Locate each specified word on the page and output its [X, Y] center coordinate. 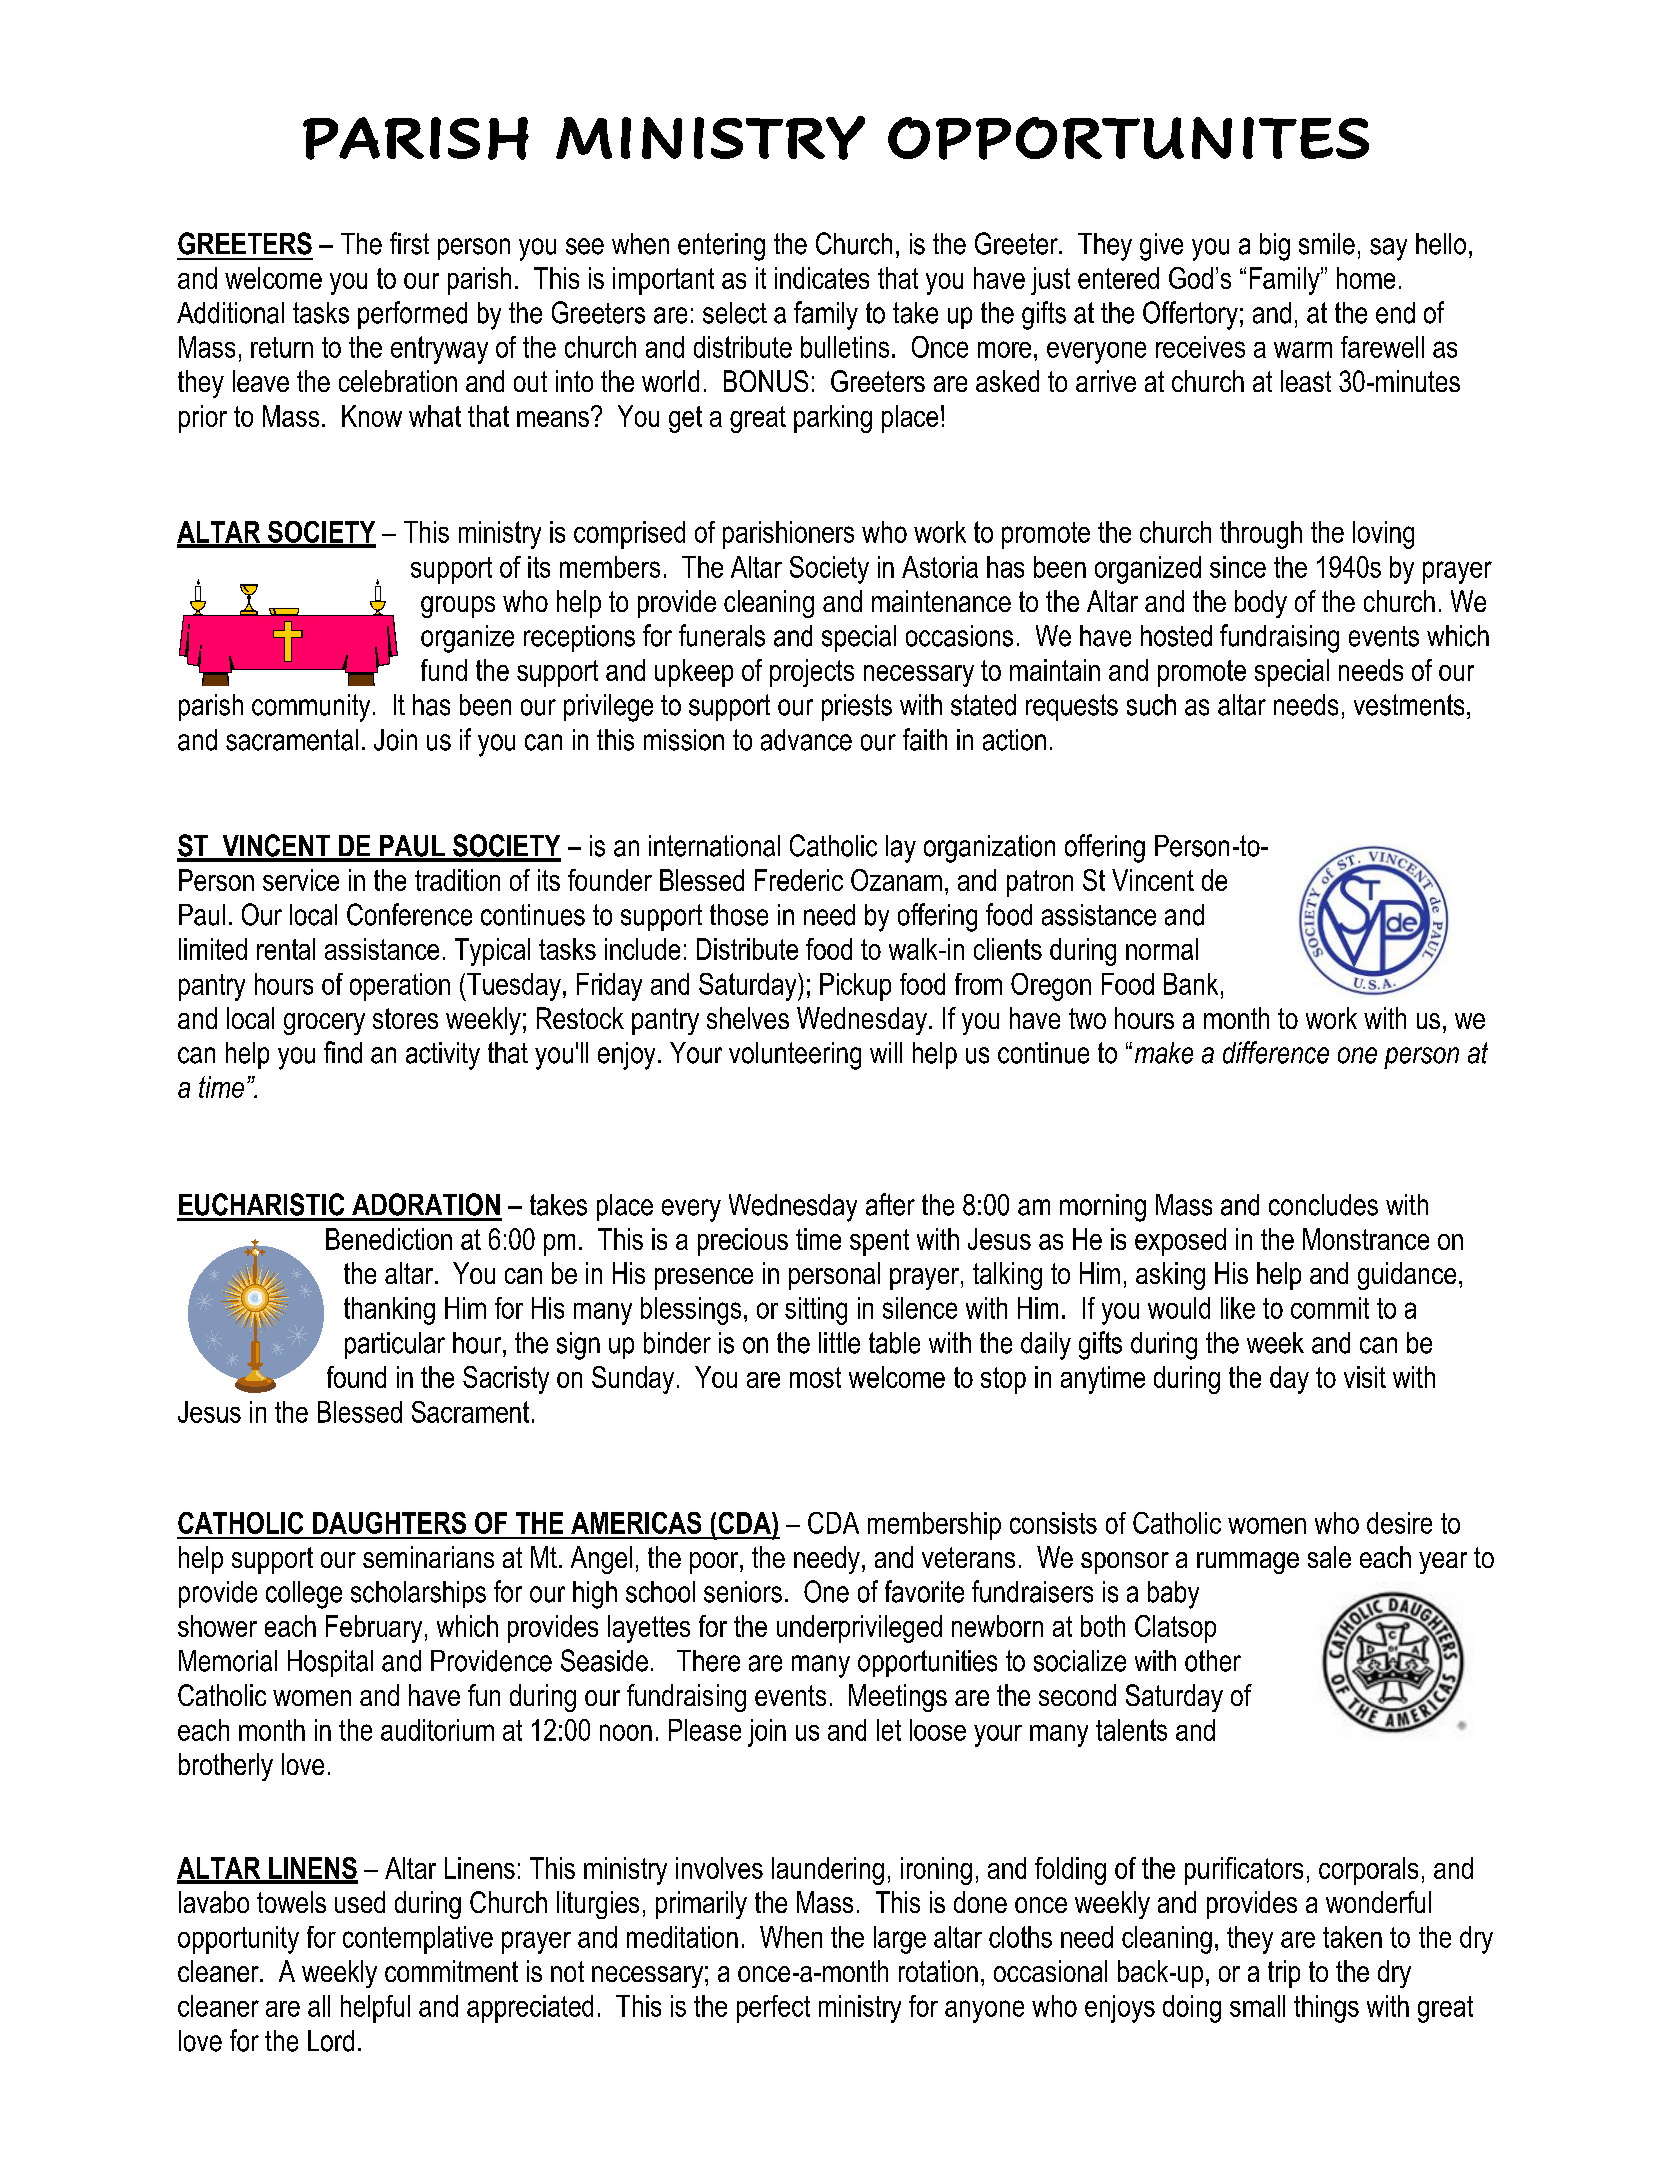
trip [1284, 1974]
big [1275, 247]
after [890, 1204]
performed [412, 315]
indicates [822, 278]
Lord [331, 2041]
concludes [1323, 1205]
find [343, 1052]
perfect [773, 2009]
